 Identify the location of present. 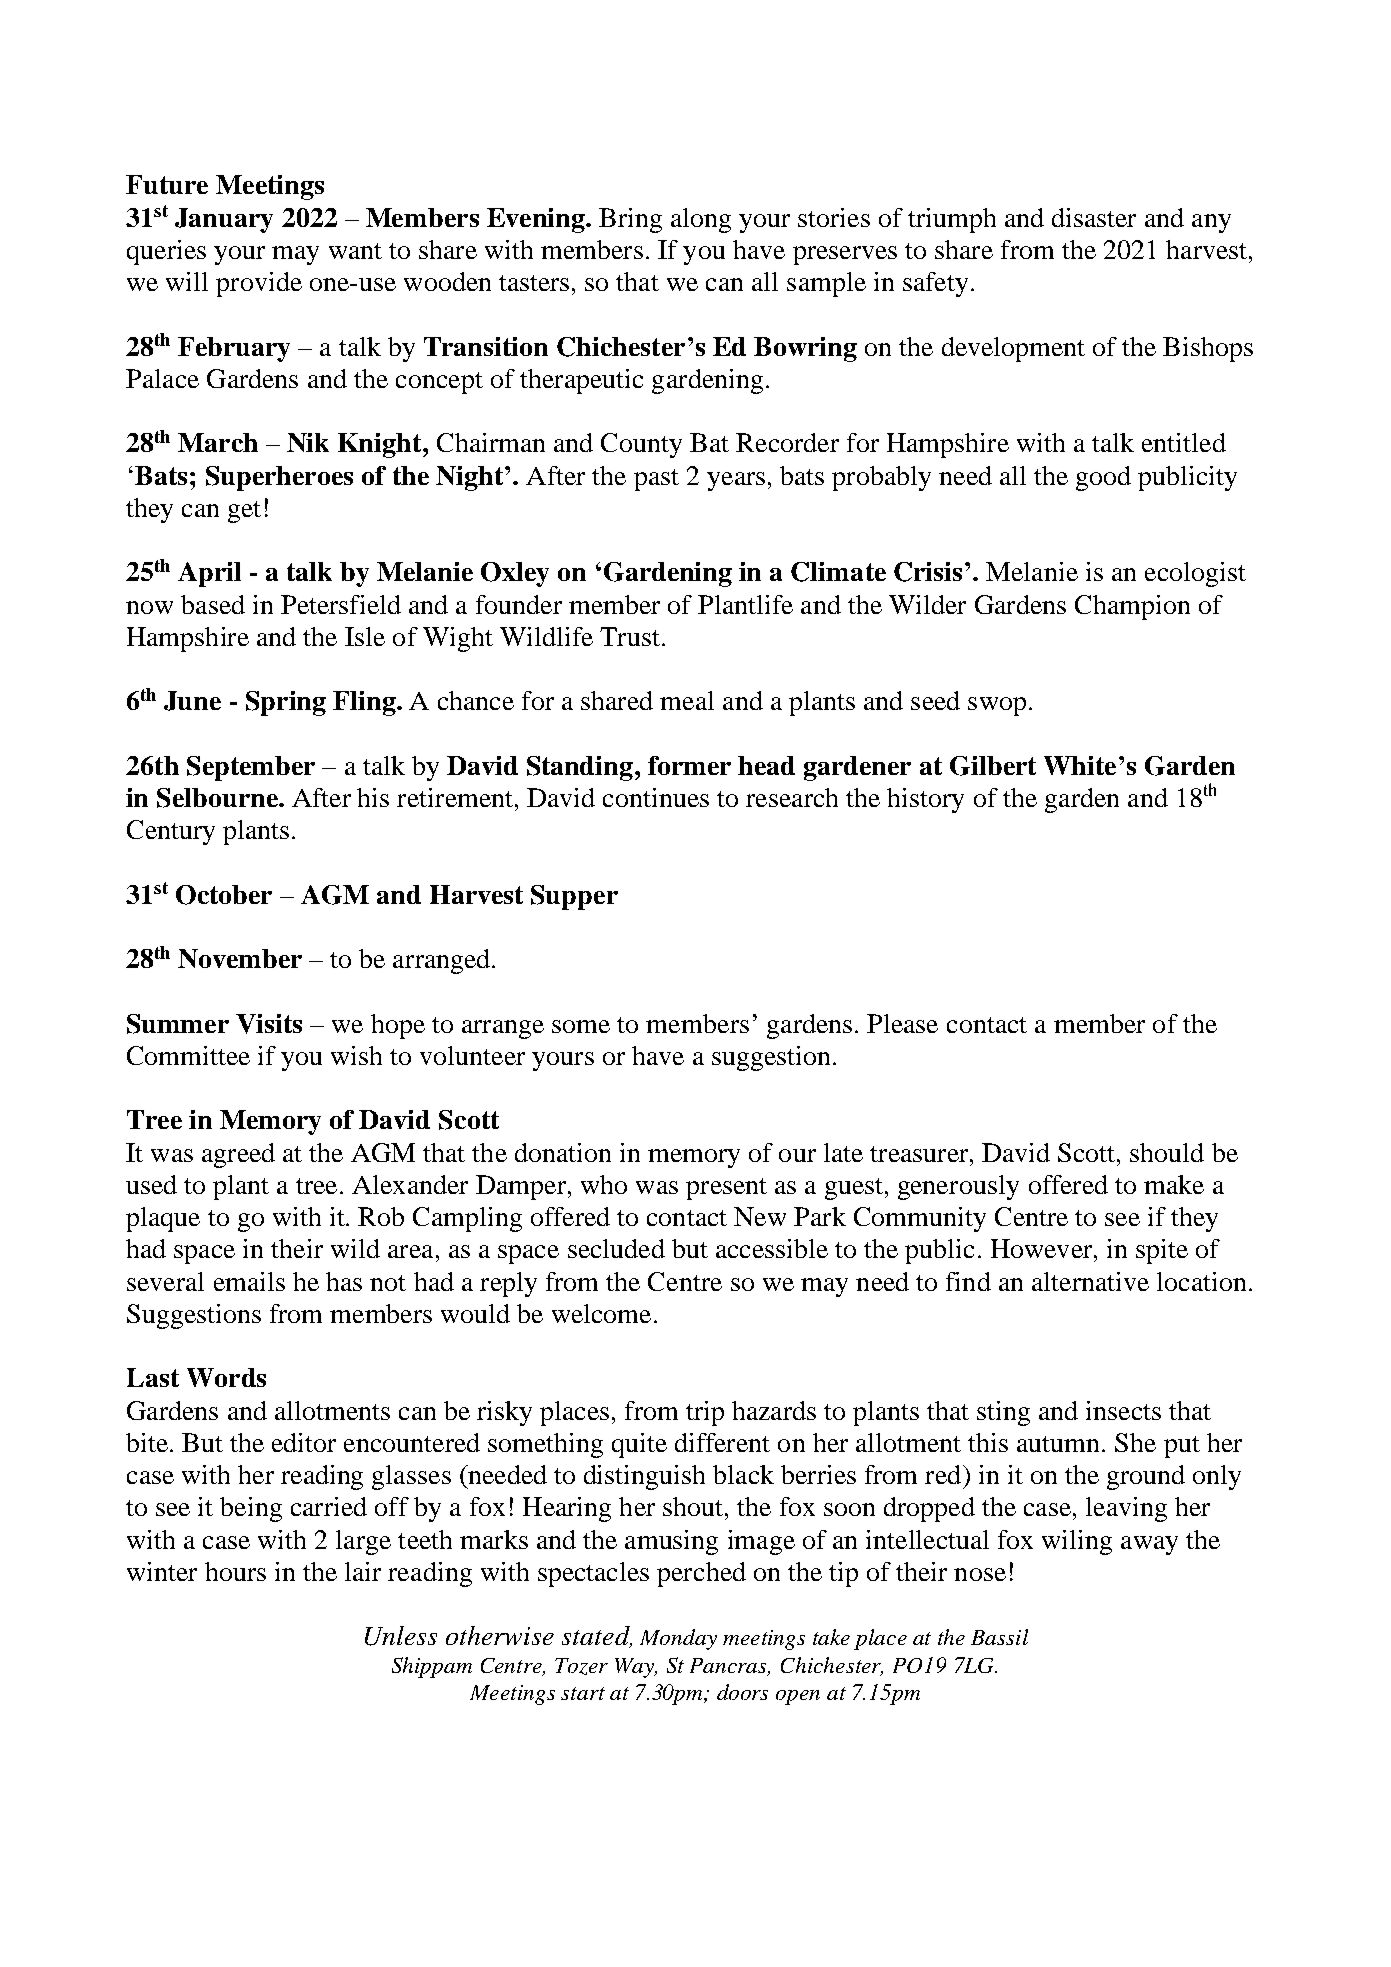
(726, 1189).
